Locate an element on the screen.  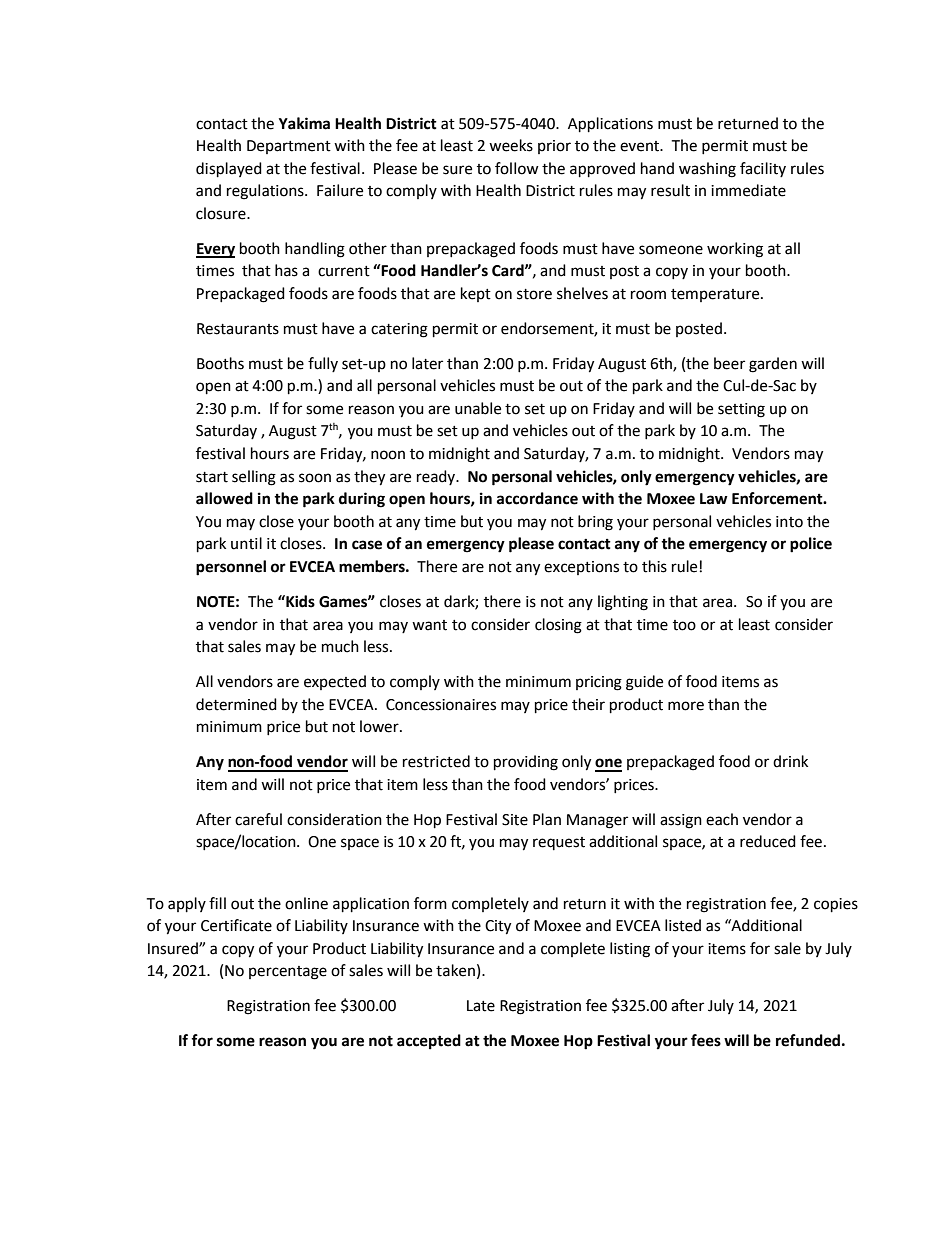
weeks is located at coordinates (511, 145).
